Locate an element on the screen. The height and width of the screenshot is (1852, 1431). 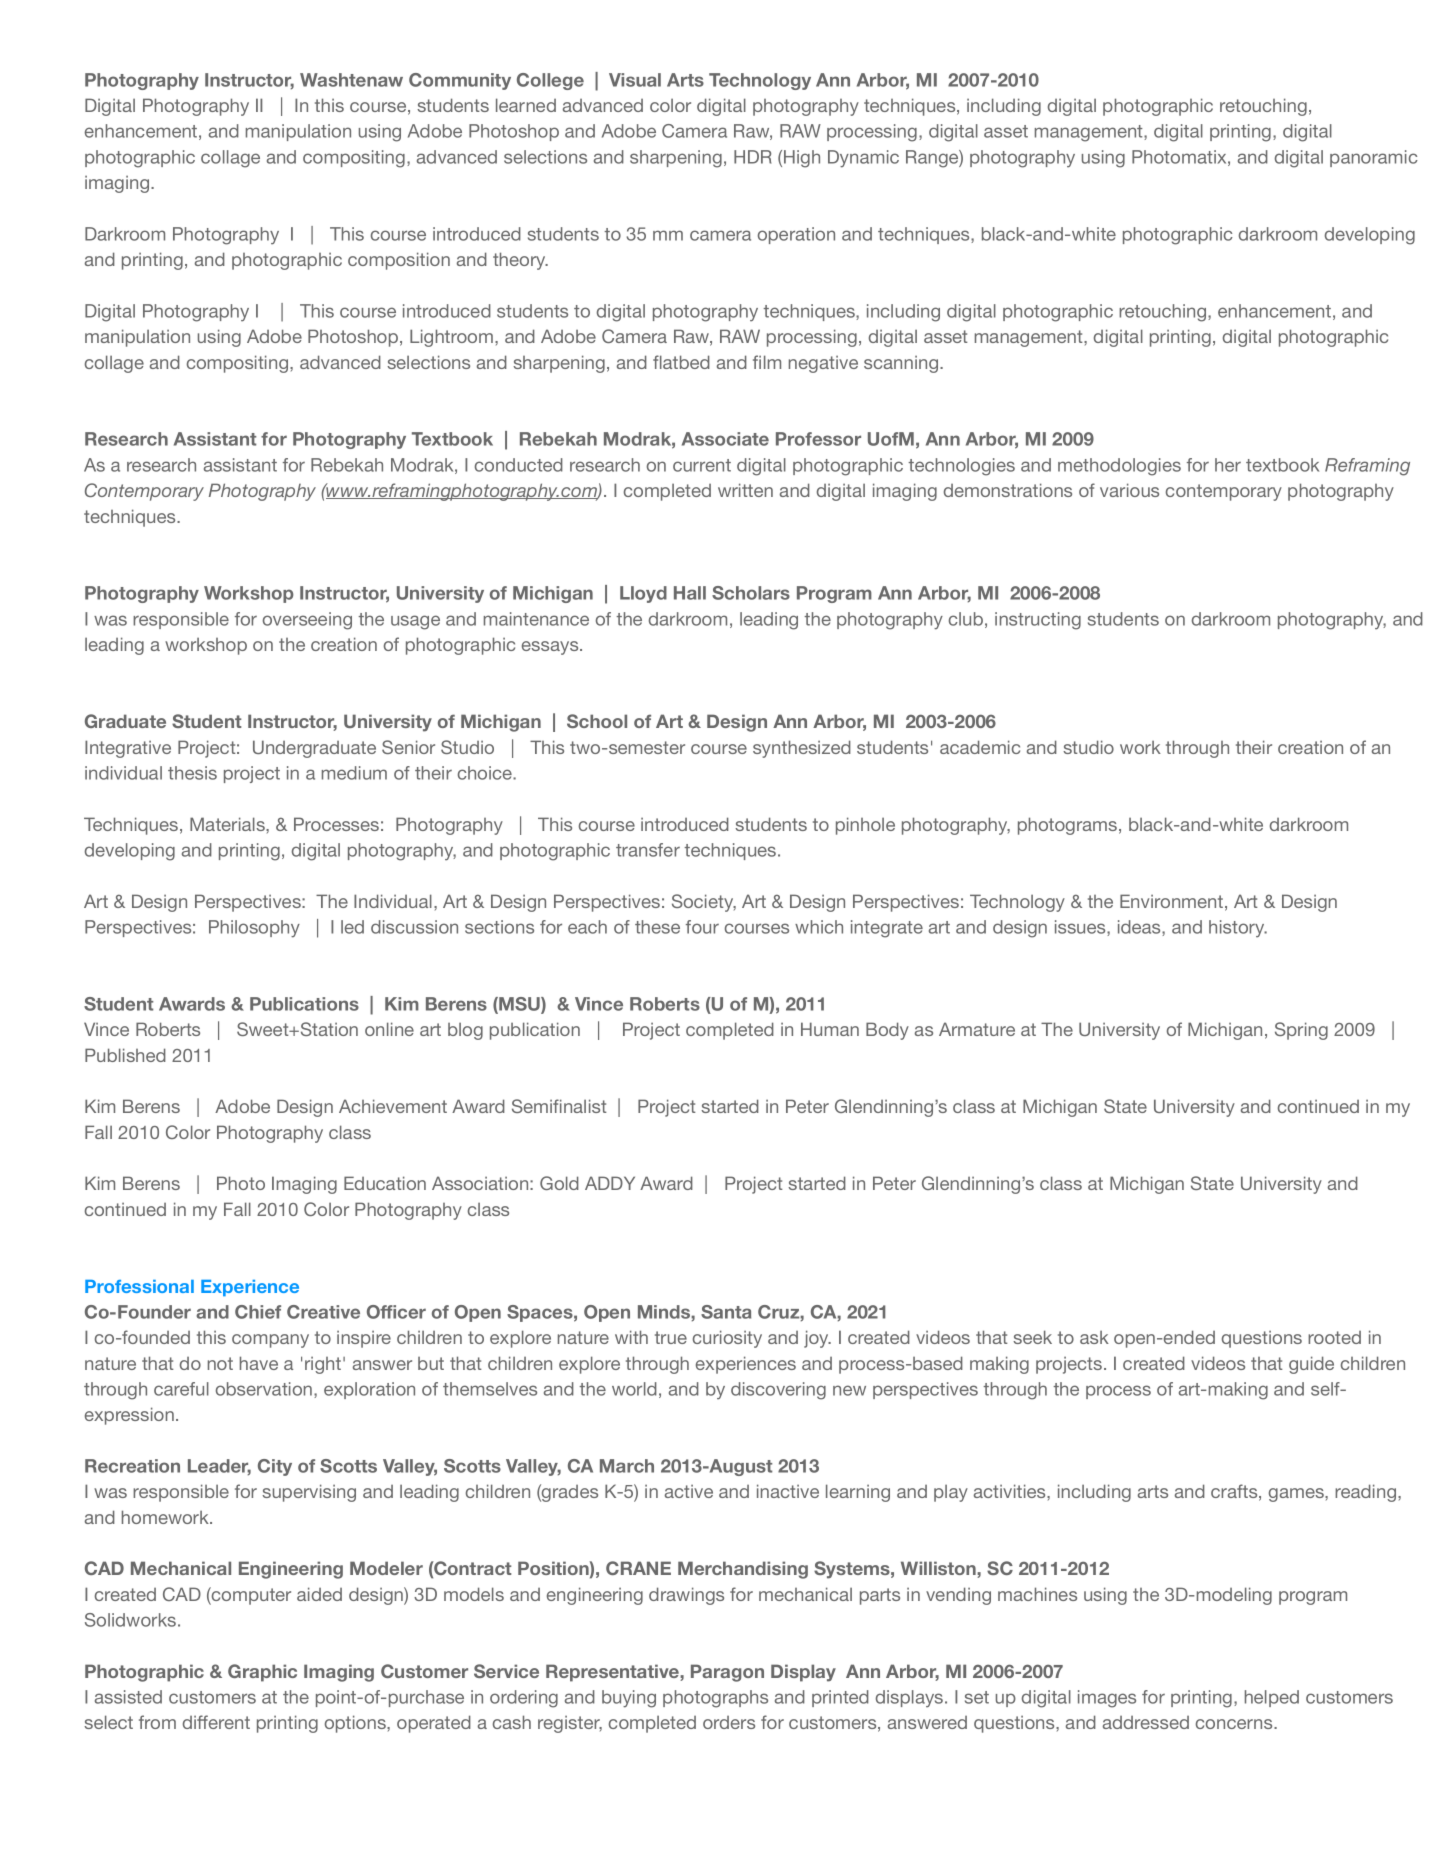
Spring is located at coordinates (1301, 1031).
